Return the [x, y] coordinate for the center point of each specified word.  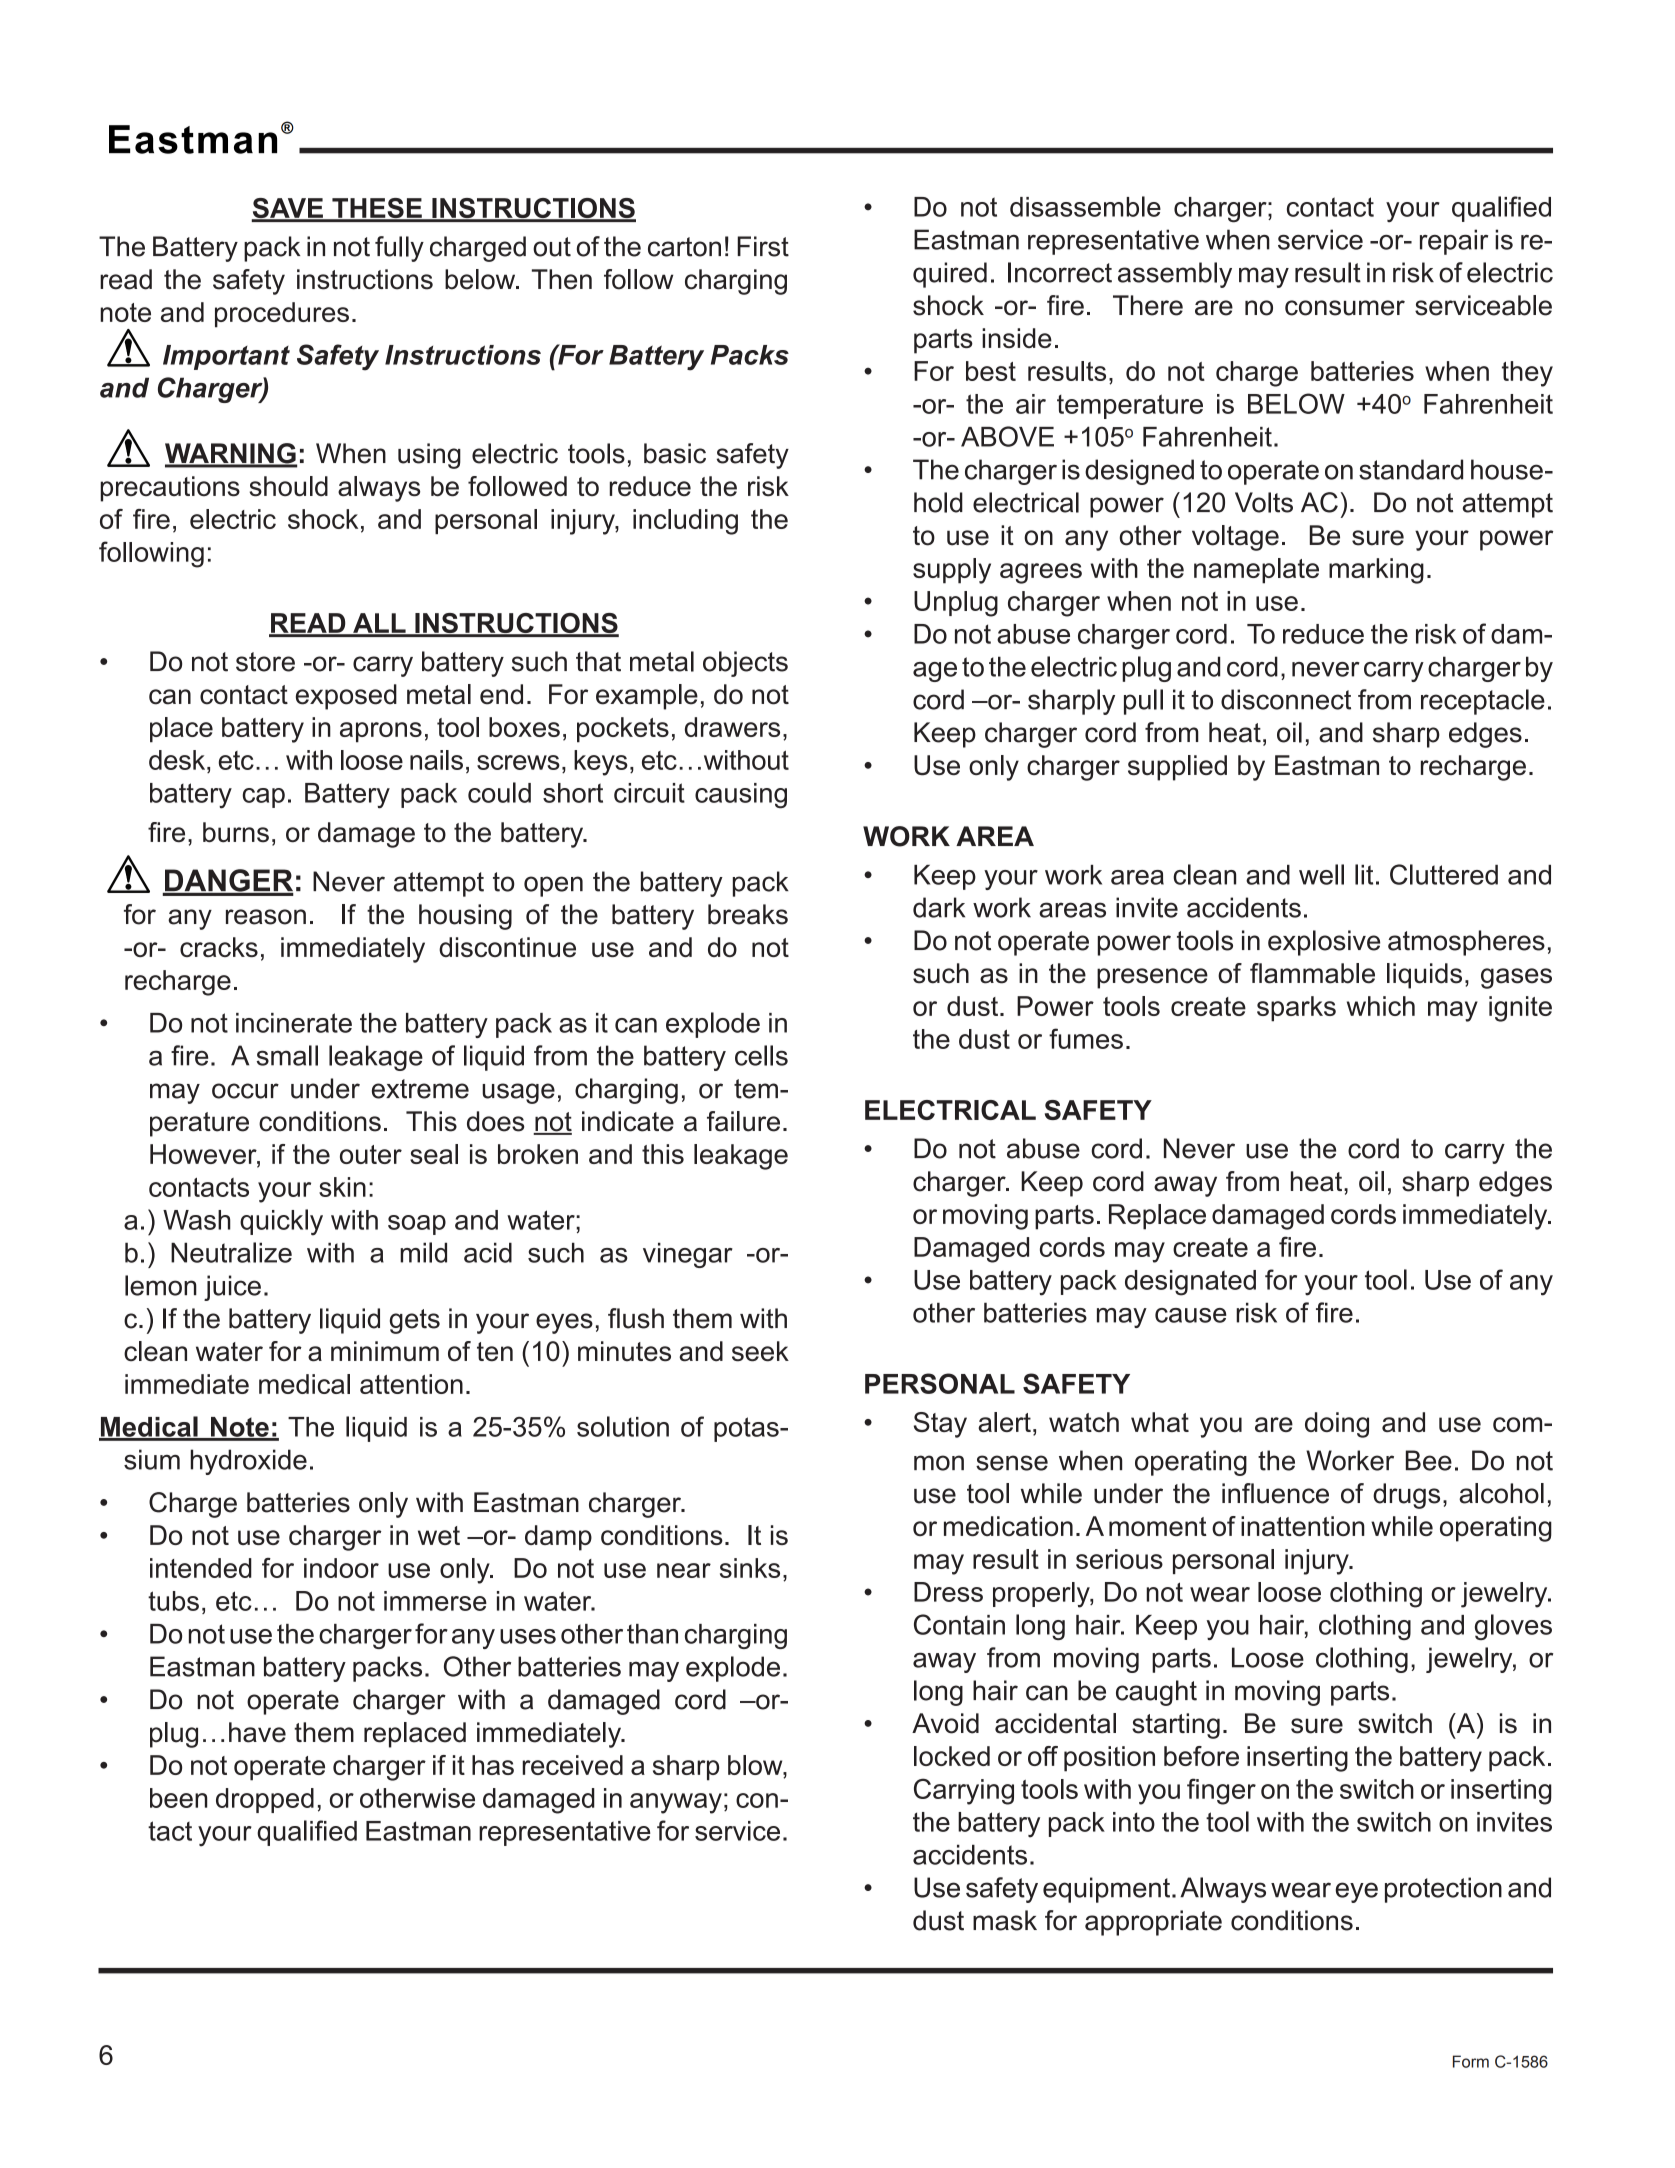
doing [1337, 1425]
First [763, 246]
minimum [385, 1351]
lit [1364, 874]
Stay [940, 1425]
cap [263, 798]
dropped [265, 1800]
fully [399, 249]
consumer [1345, 308]
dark [939, 907]
